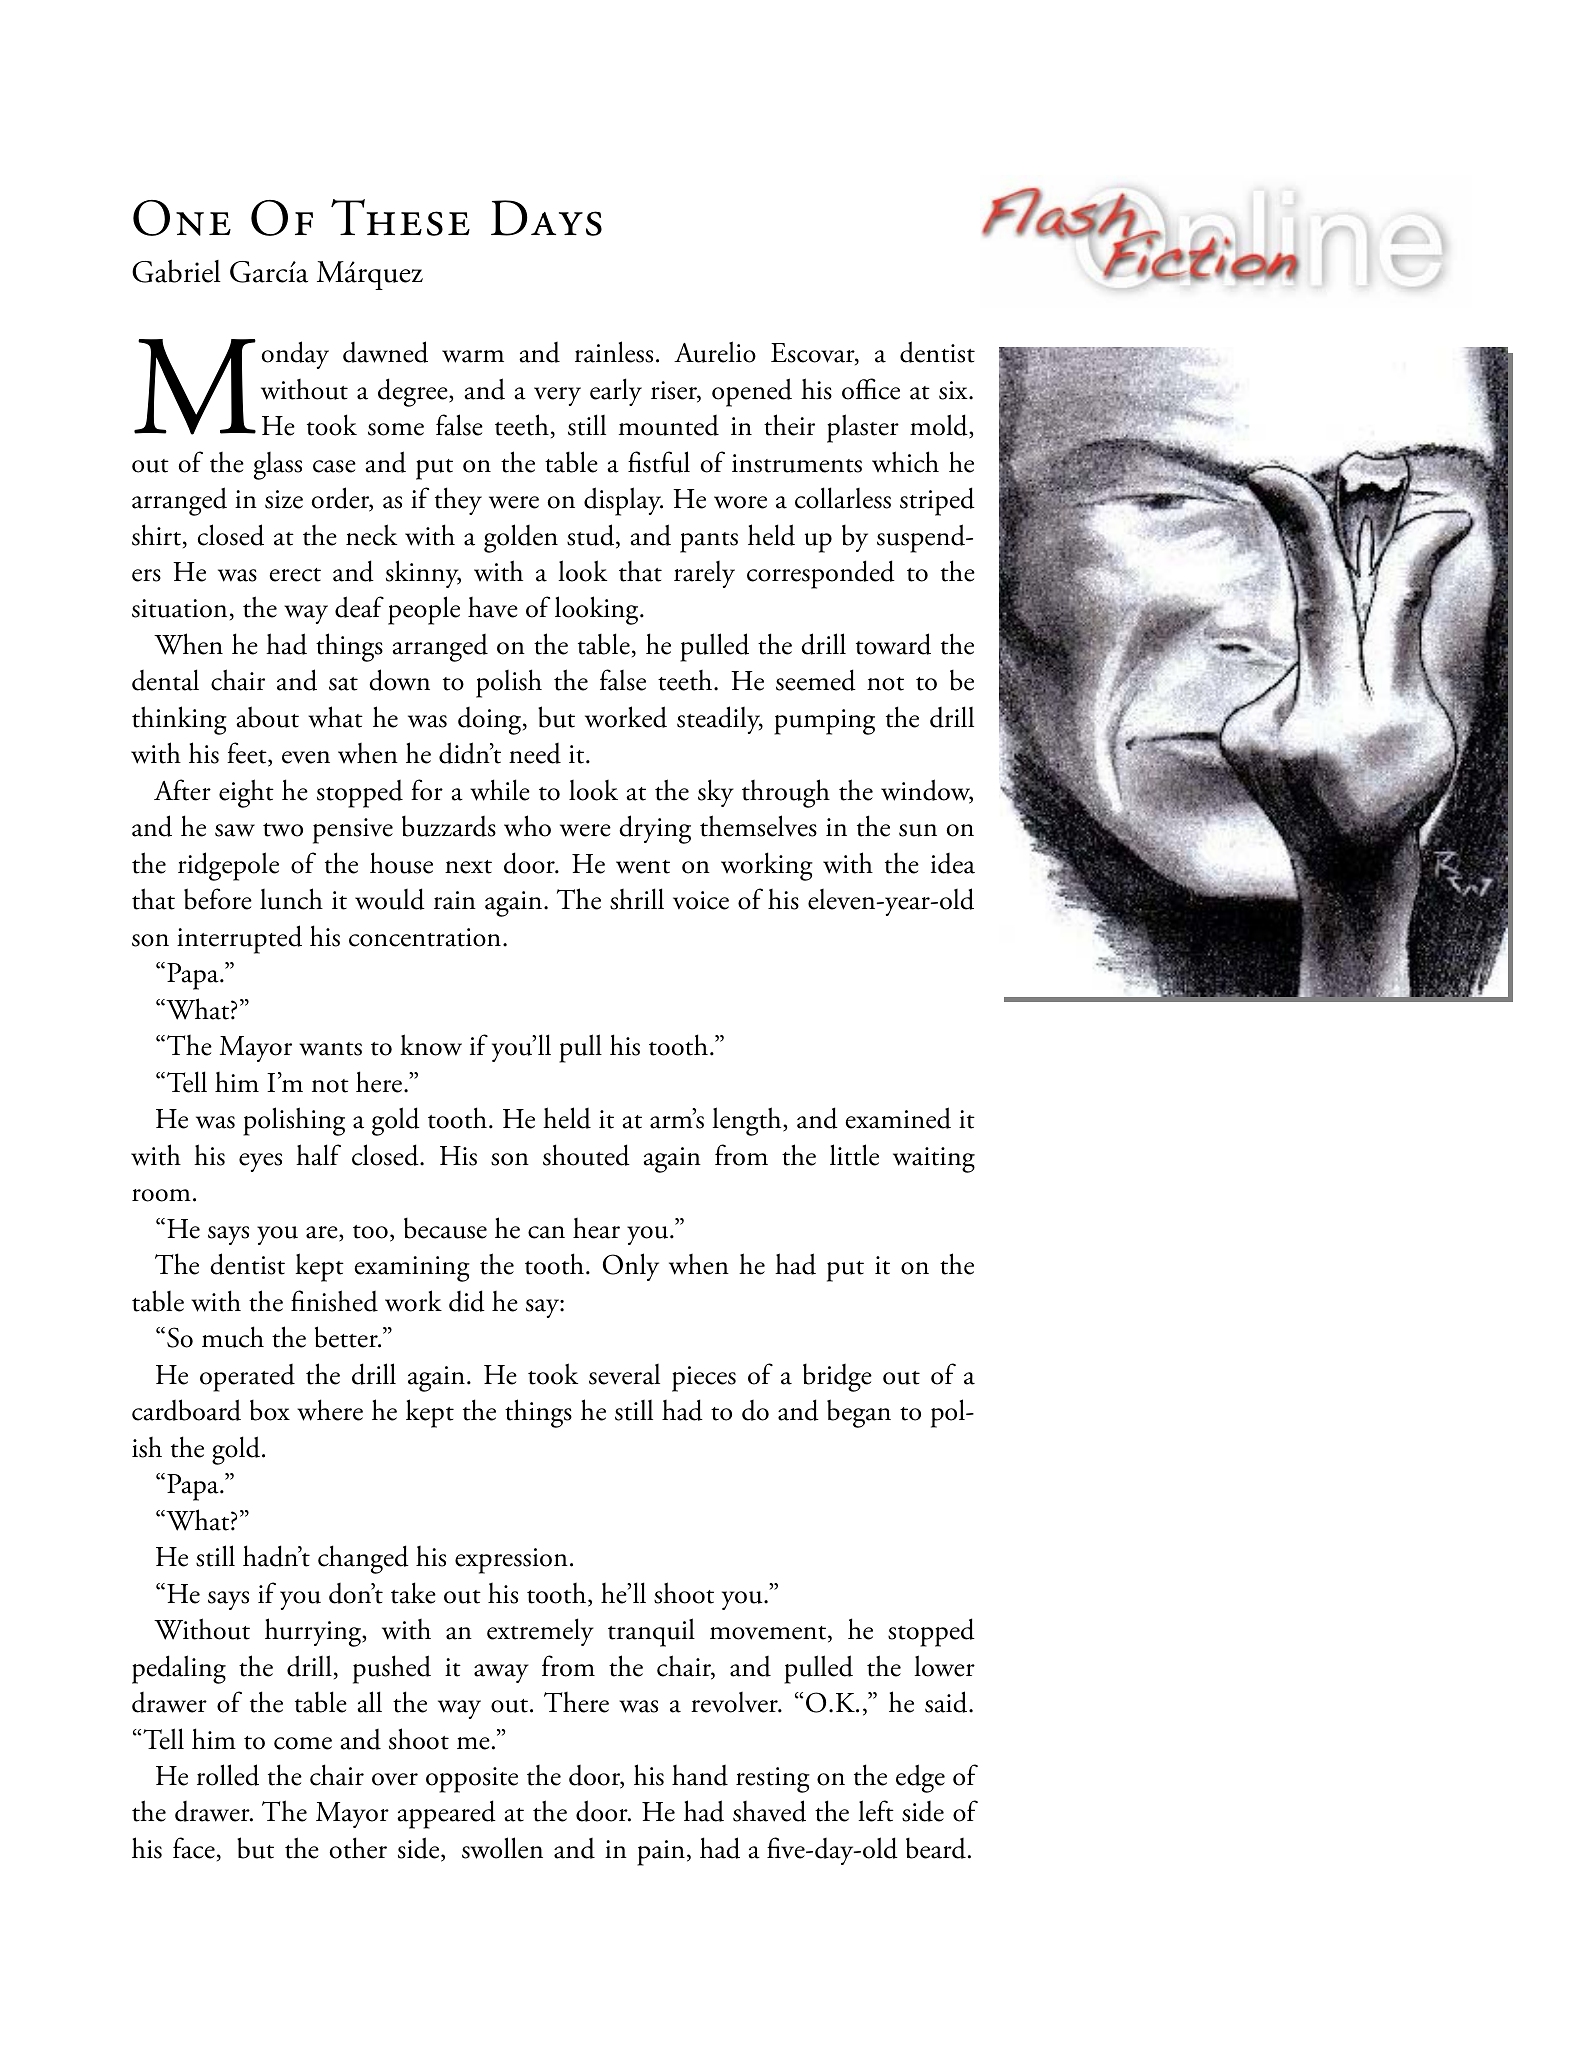 The image size is (1595, 2064). What do you see at coordinates (954, 390) in the screenshot?
I see `six` at bounding box center [954, 390].
